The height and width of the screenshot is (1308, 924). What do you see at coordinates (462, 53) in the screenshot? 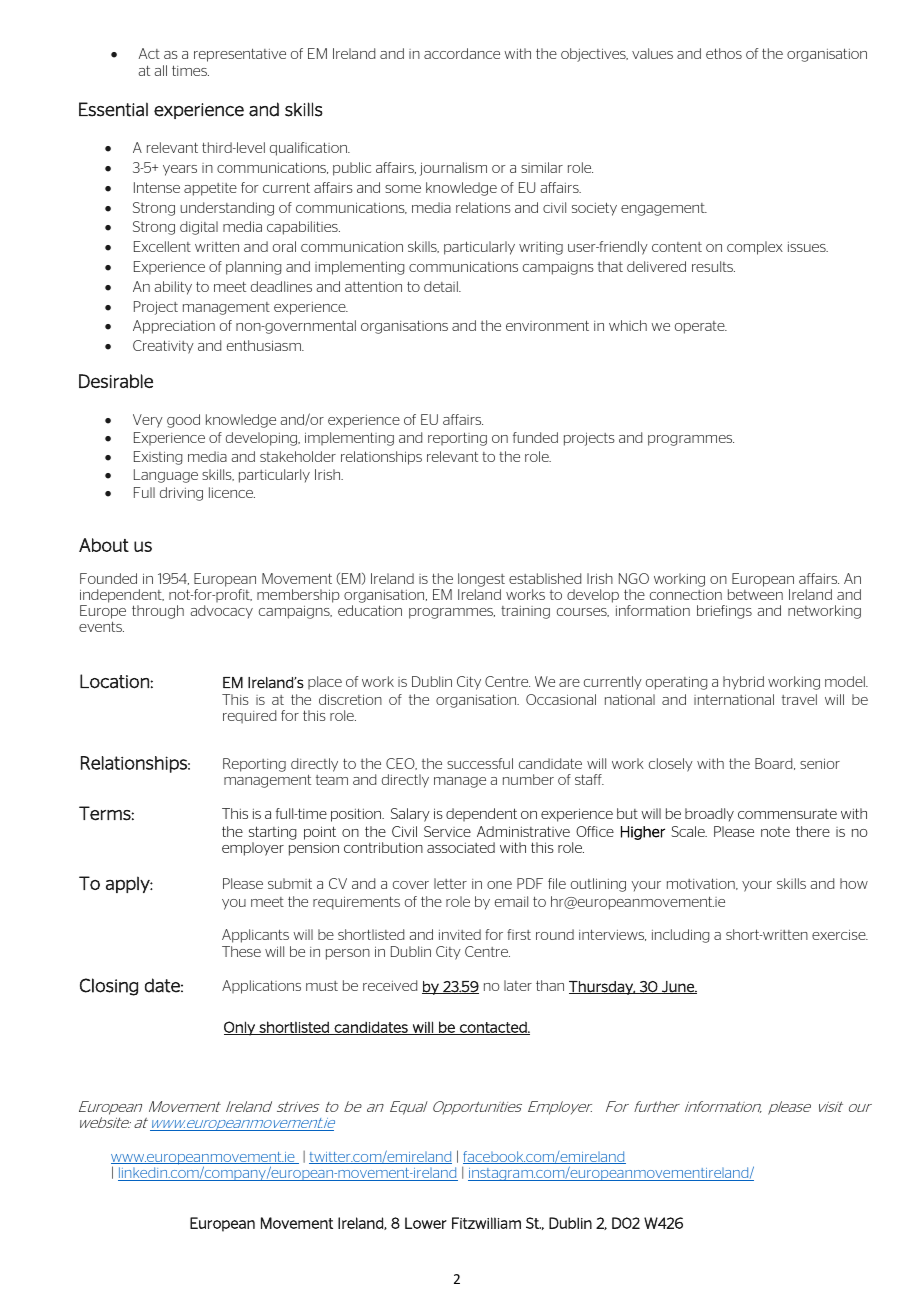
I see `accordance` at bounding box center [462, 53].
